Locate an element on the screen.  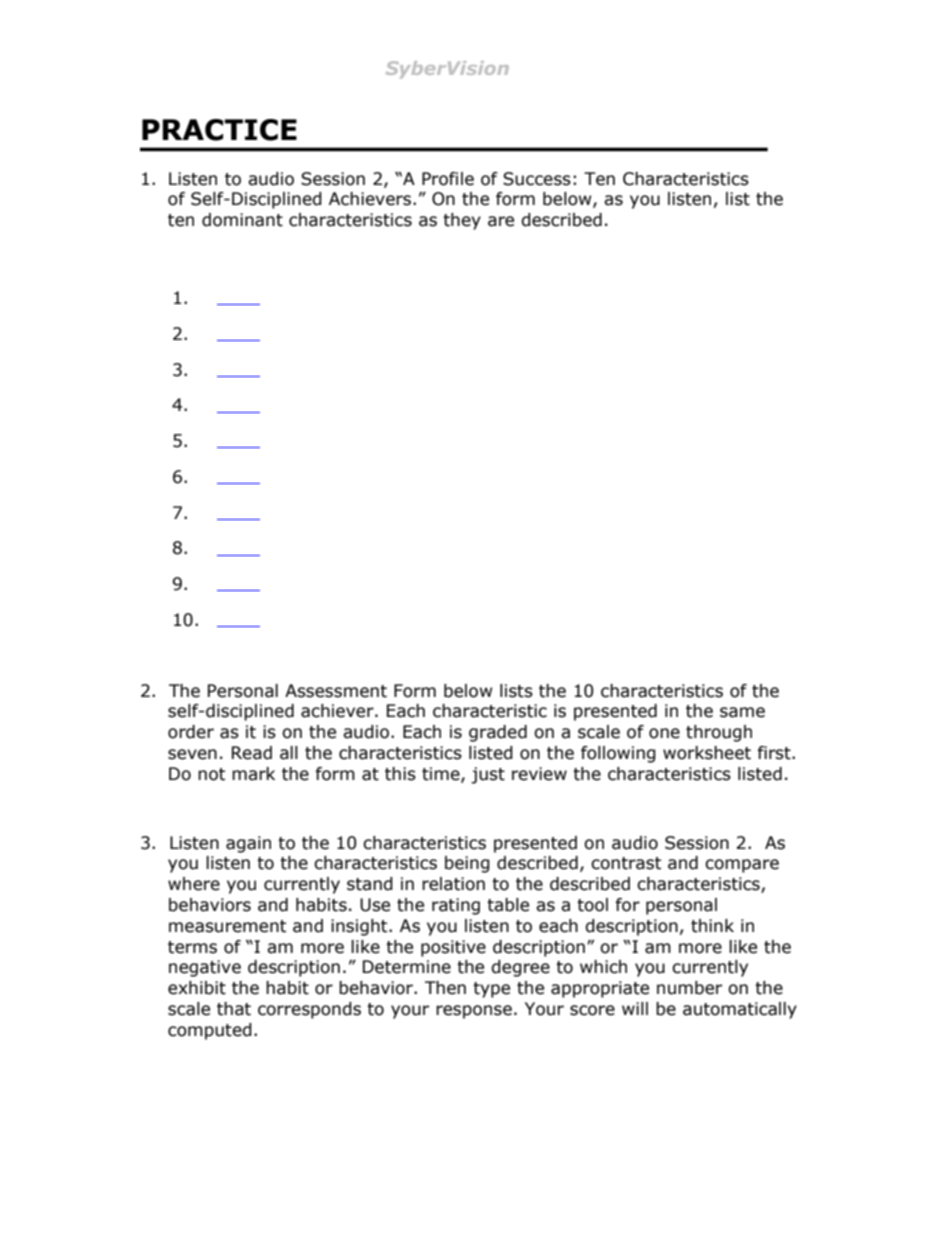
Success is located at coordinates (537, 179).
